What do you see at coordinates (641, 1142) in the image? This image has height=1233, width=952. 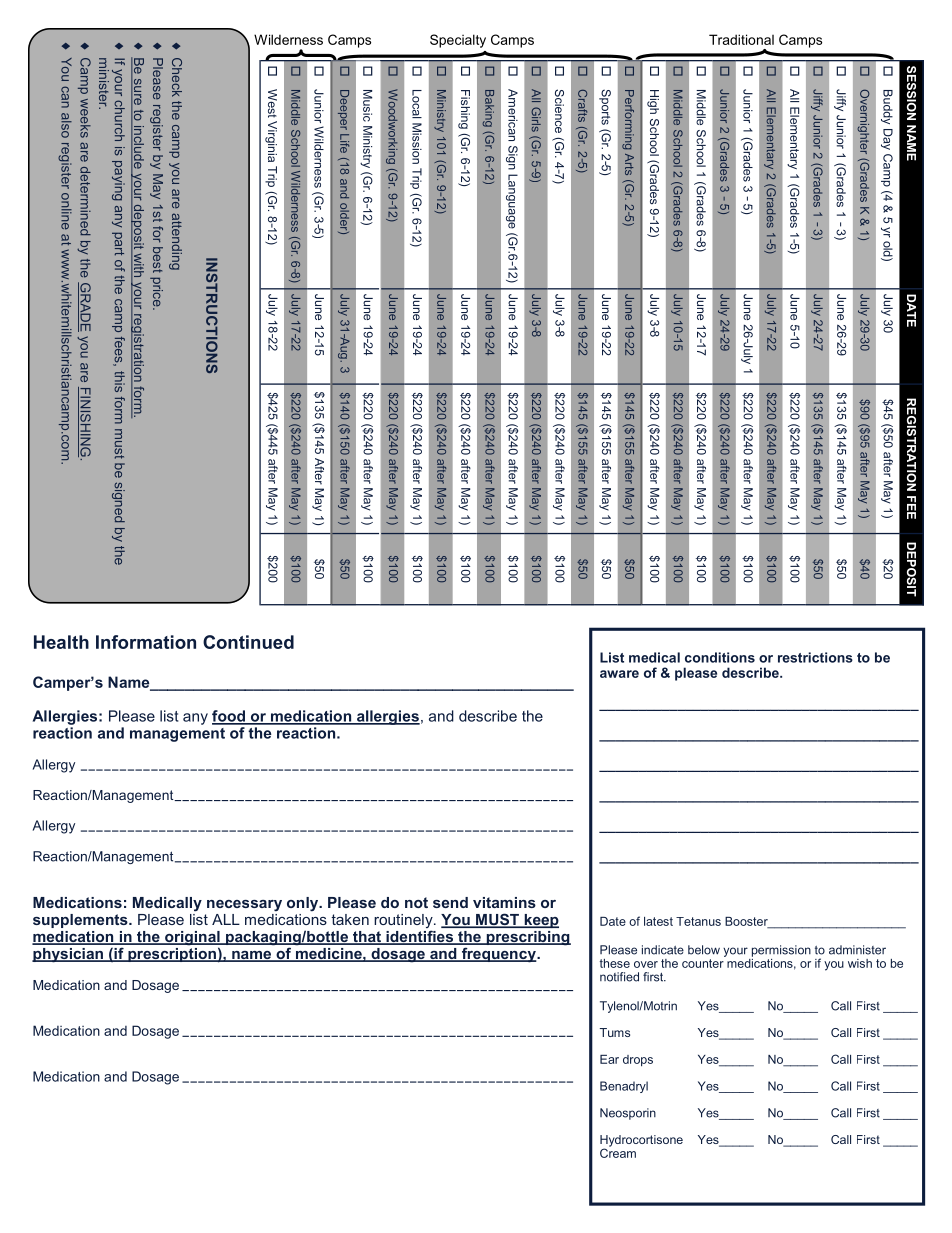 I see `Hydrocortisone` at bounding box center [641, 1142].
